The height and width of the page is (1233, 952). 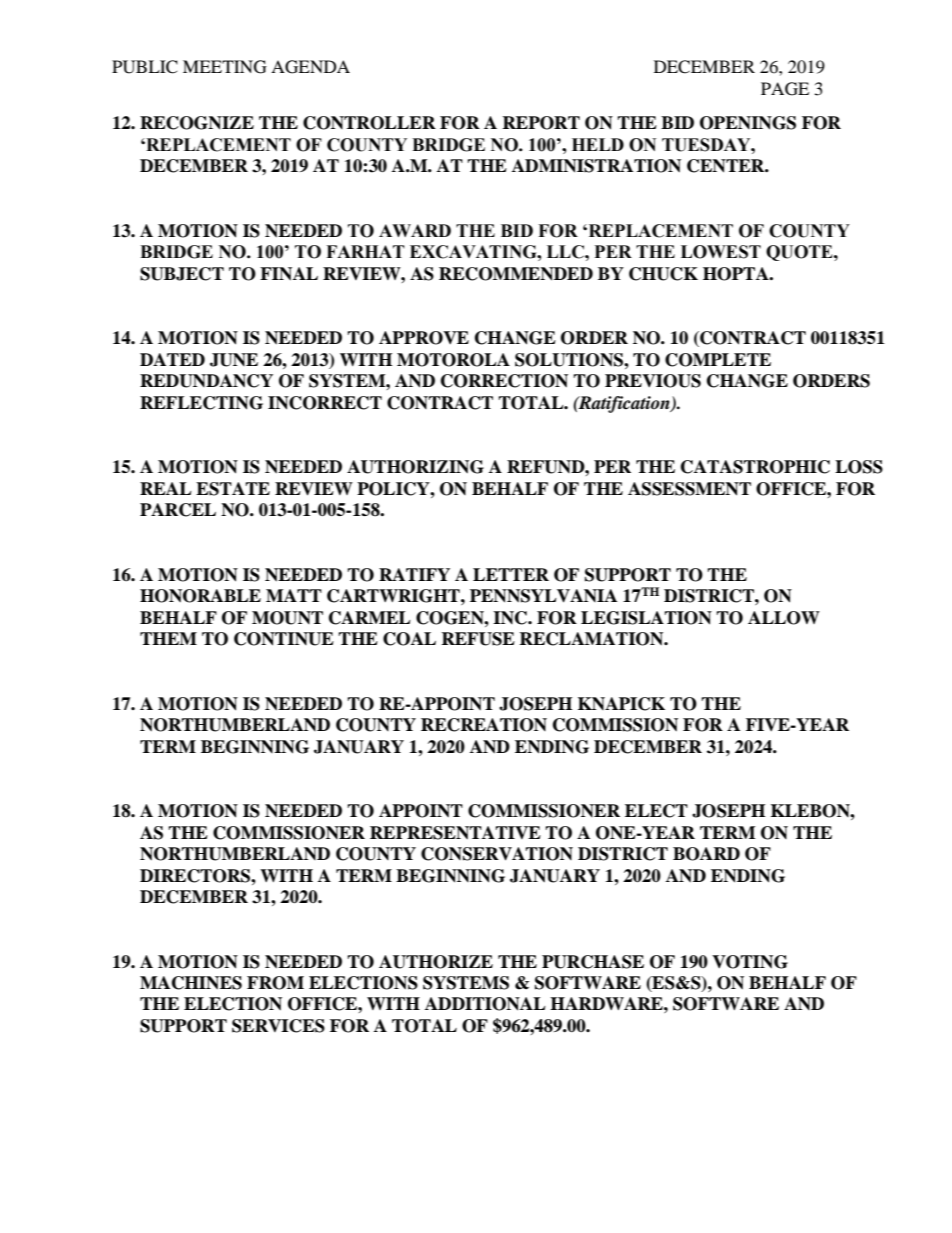 I want to click on ALLOW, so click(x=784, y=618).
